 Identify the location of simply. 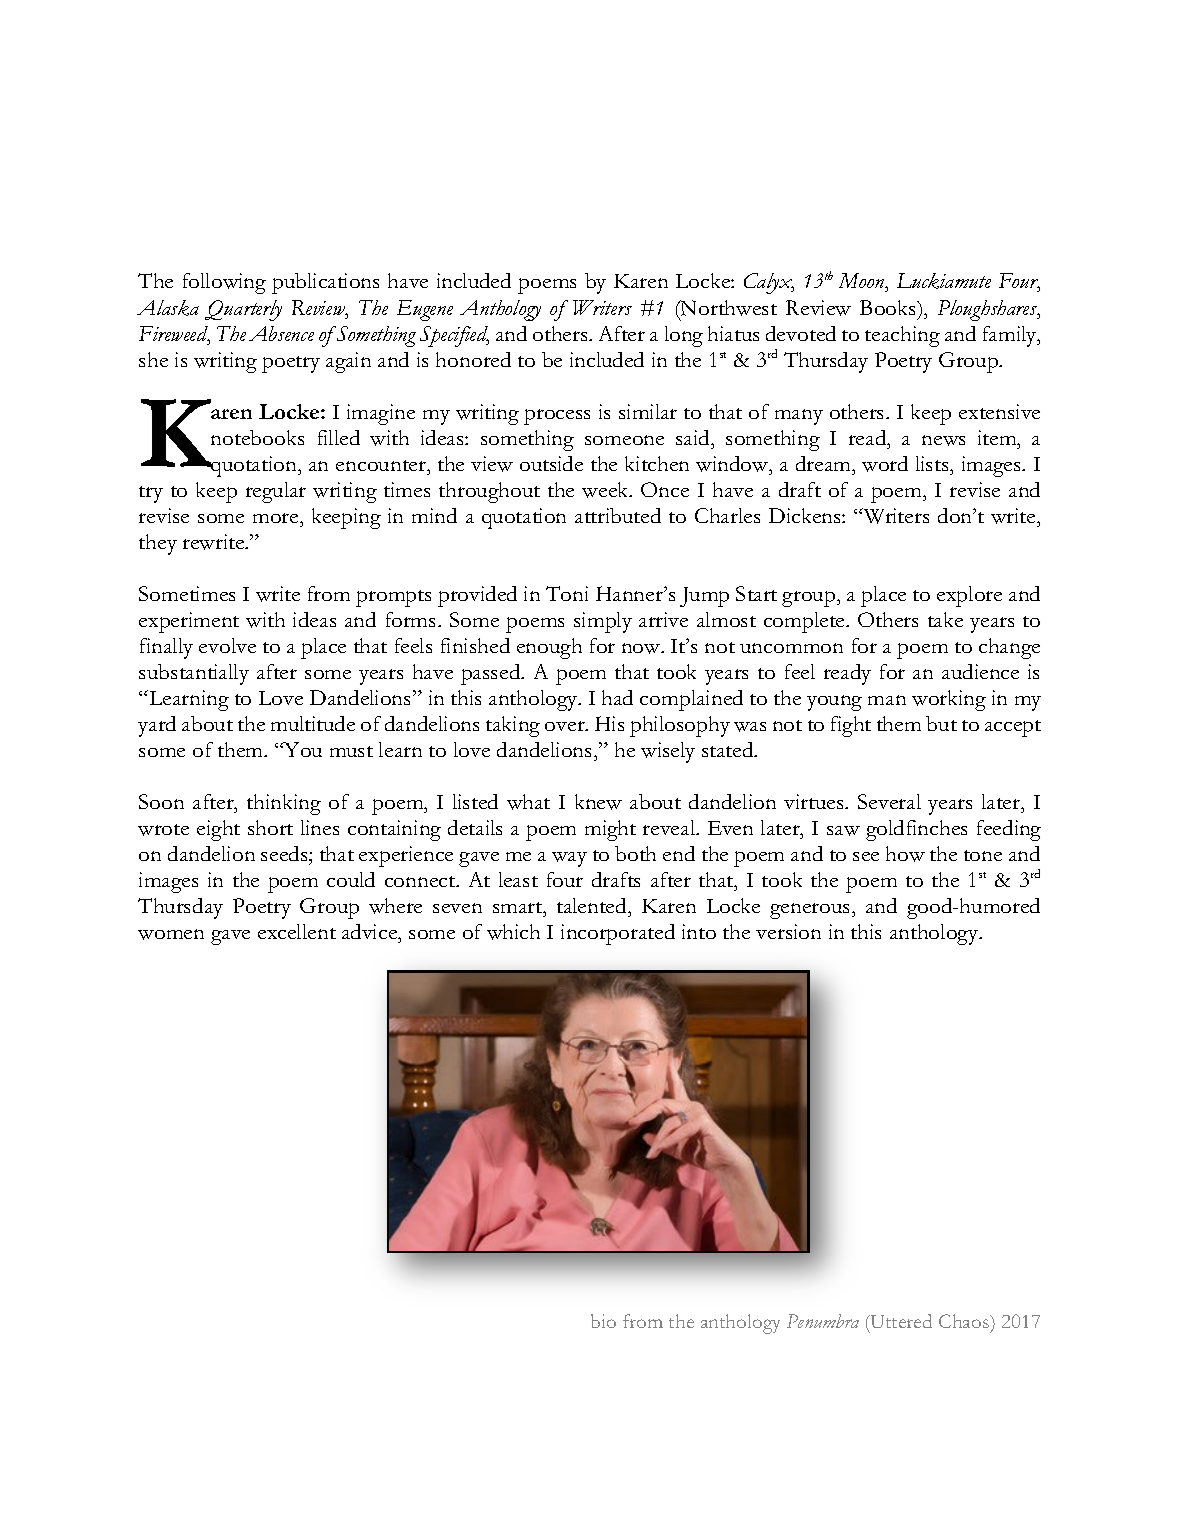
(603, 622).
